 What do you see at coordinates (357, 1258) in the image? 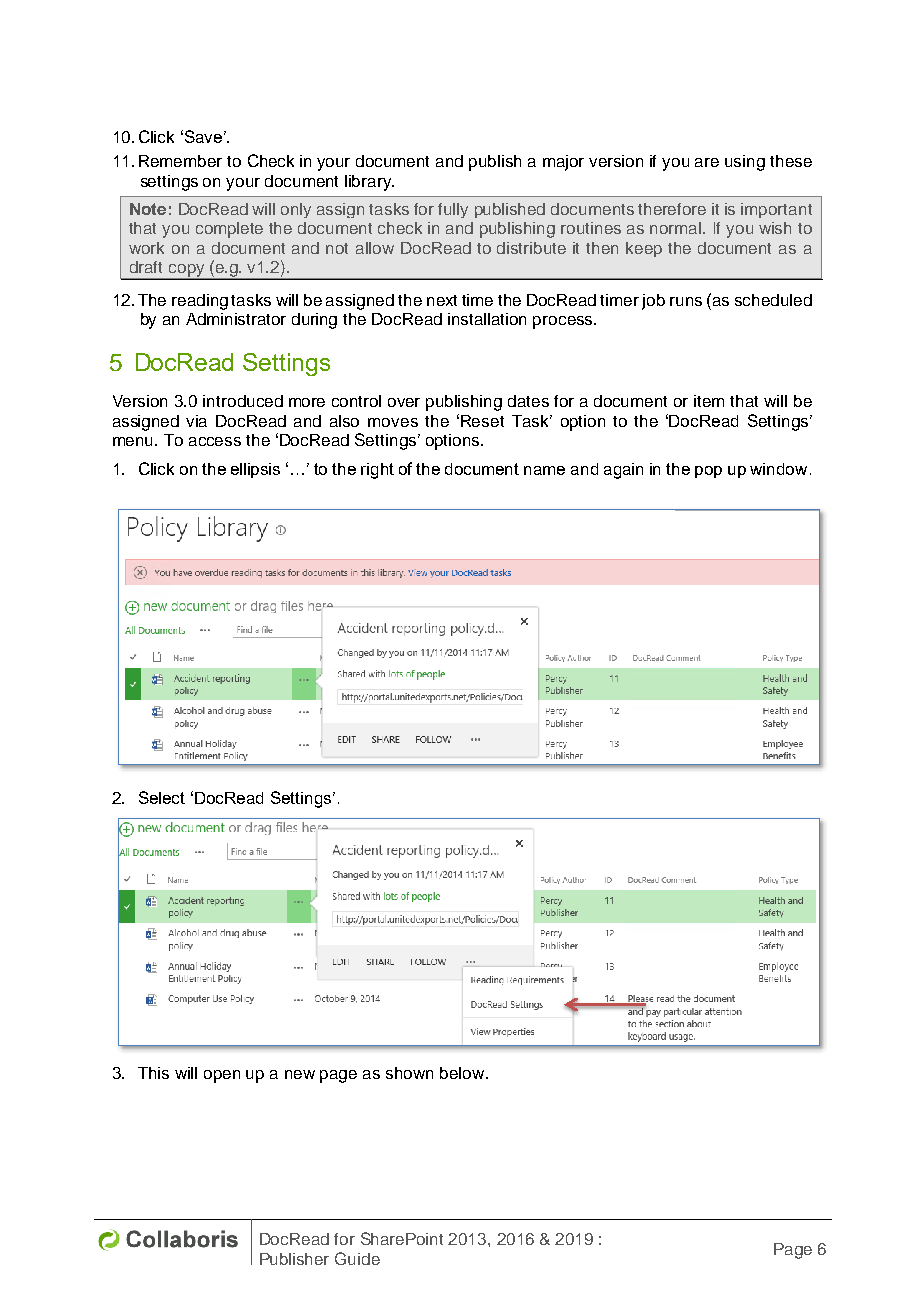
I see `Guide` at bounding box center [357, 1258].
